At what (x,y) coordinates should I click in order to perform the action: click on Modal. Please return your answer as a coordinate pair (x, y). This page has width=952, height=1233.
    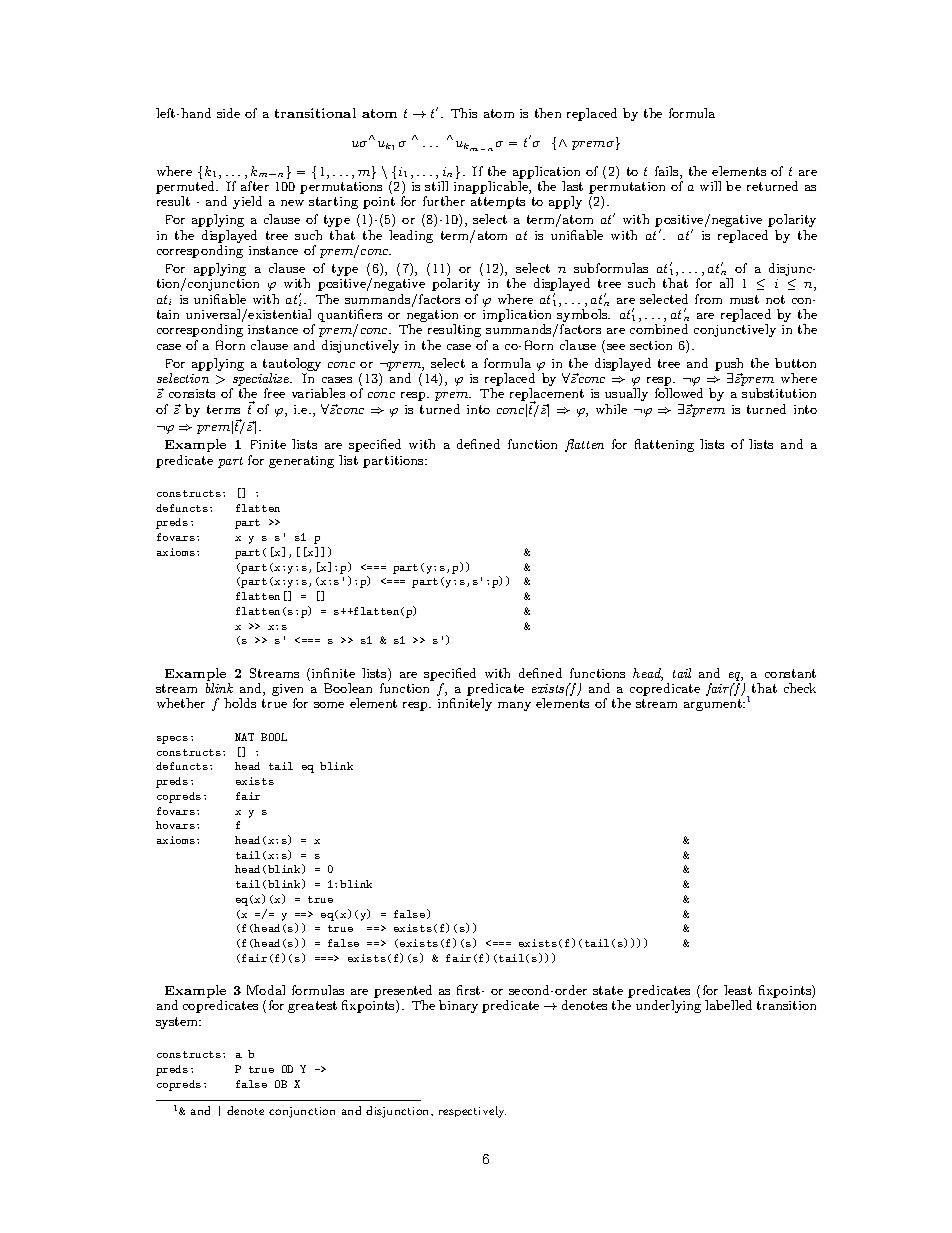
    Looking at the image, I should click on (266, 990).
